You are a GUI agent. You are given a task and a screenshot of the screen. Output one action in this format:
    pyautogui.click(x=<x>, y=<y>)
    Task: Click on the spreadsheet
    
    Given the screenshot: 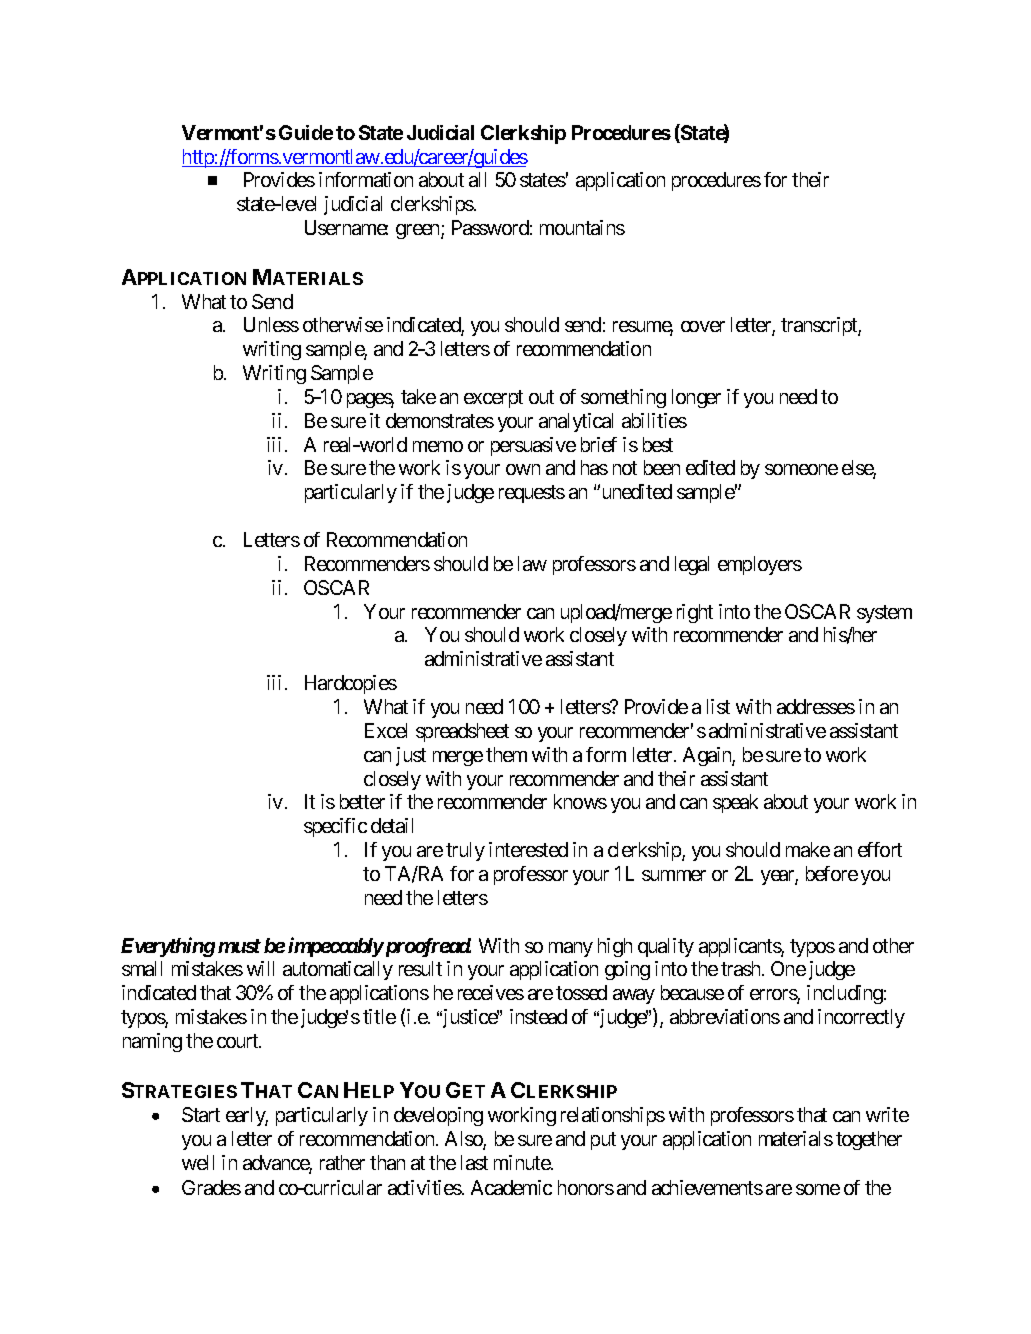 What is the action you would take?
    pyautogui.click(x=462, y=732)
